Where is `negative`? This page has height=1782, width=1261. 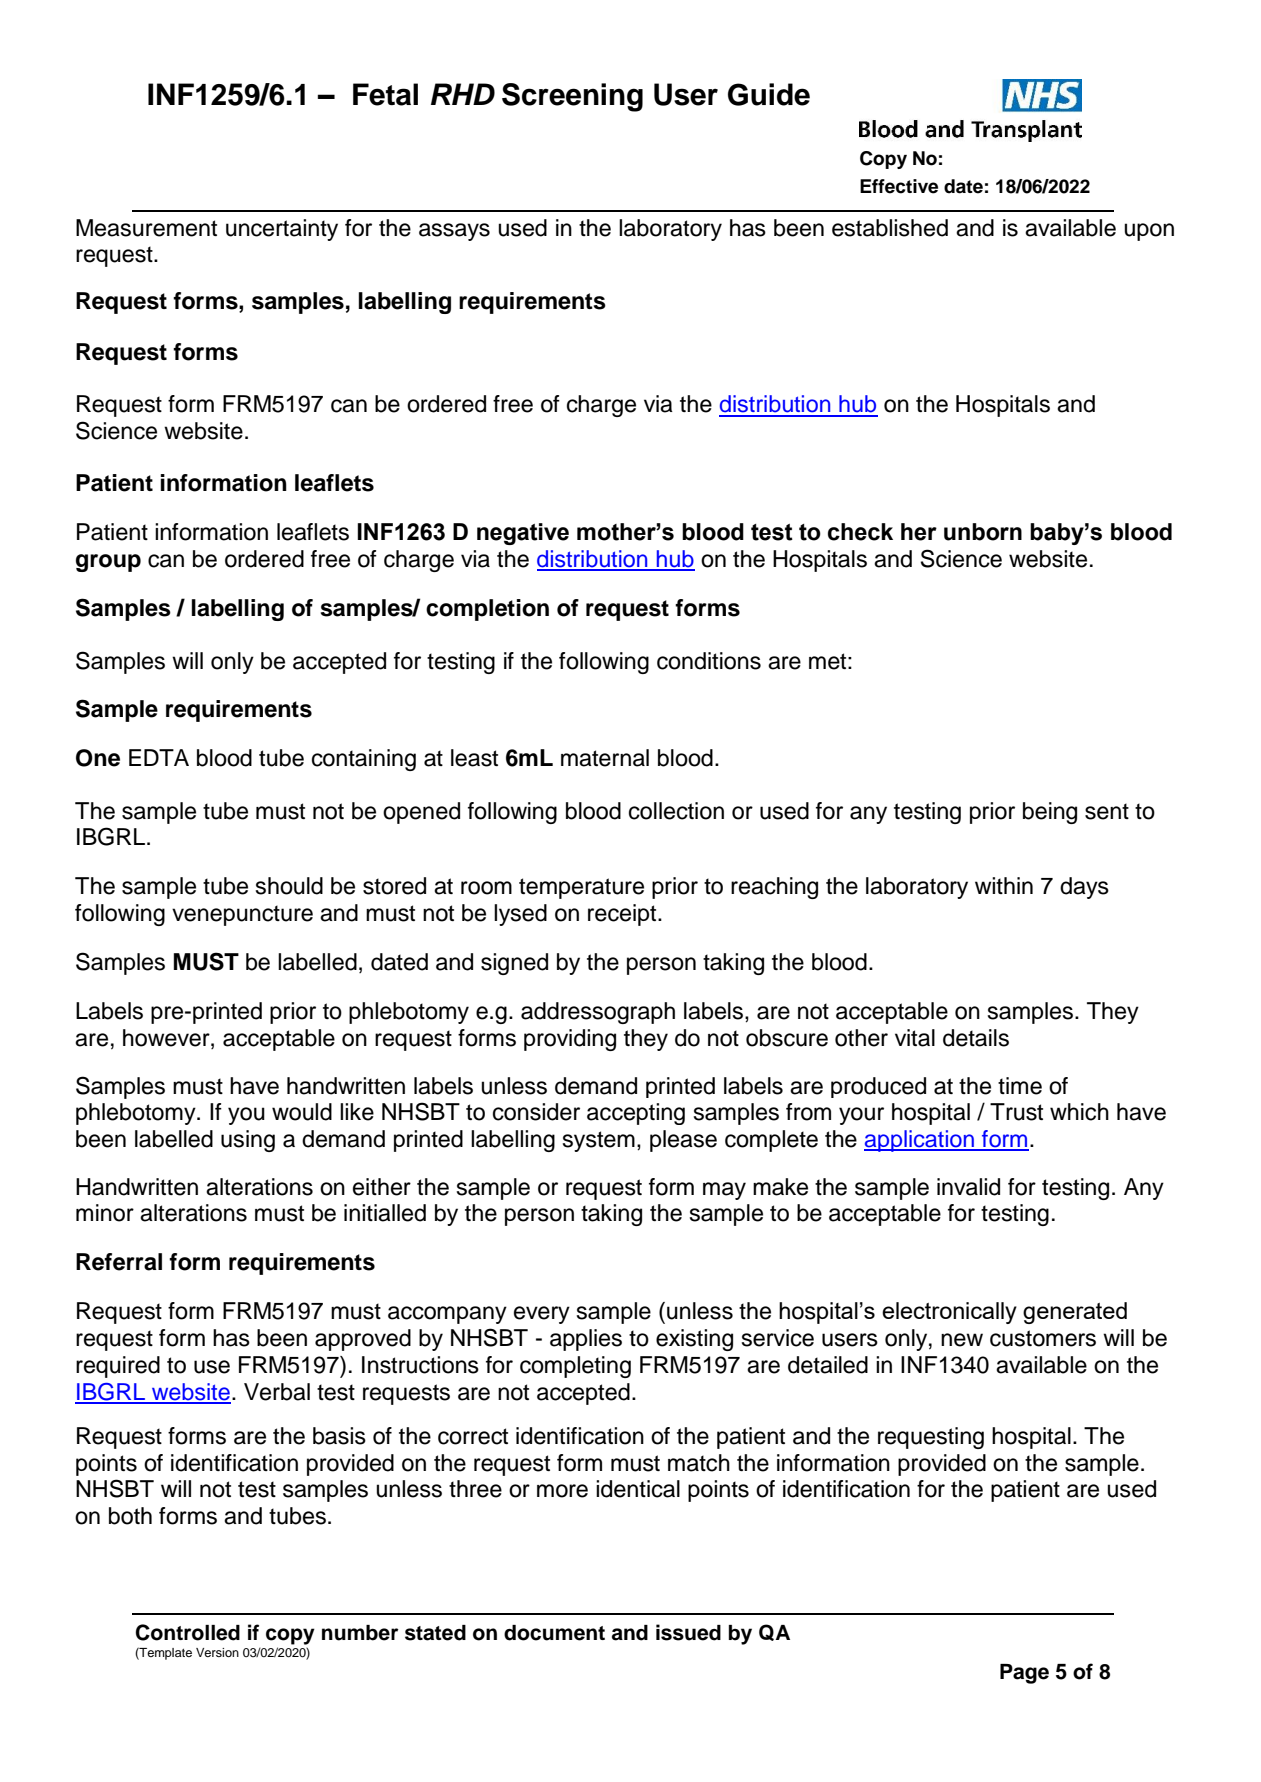 negative is located at coordinates (523, 534).
